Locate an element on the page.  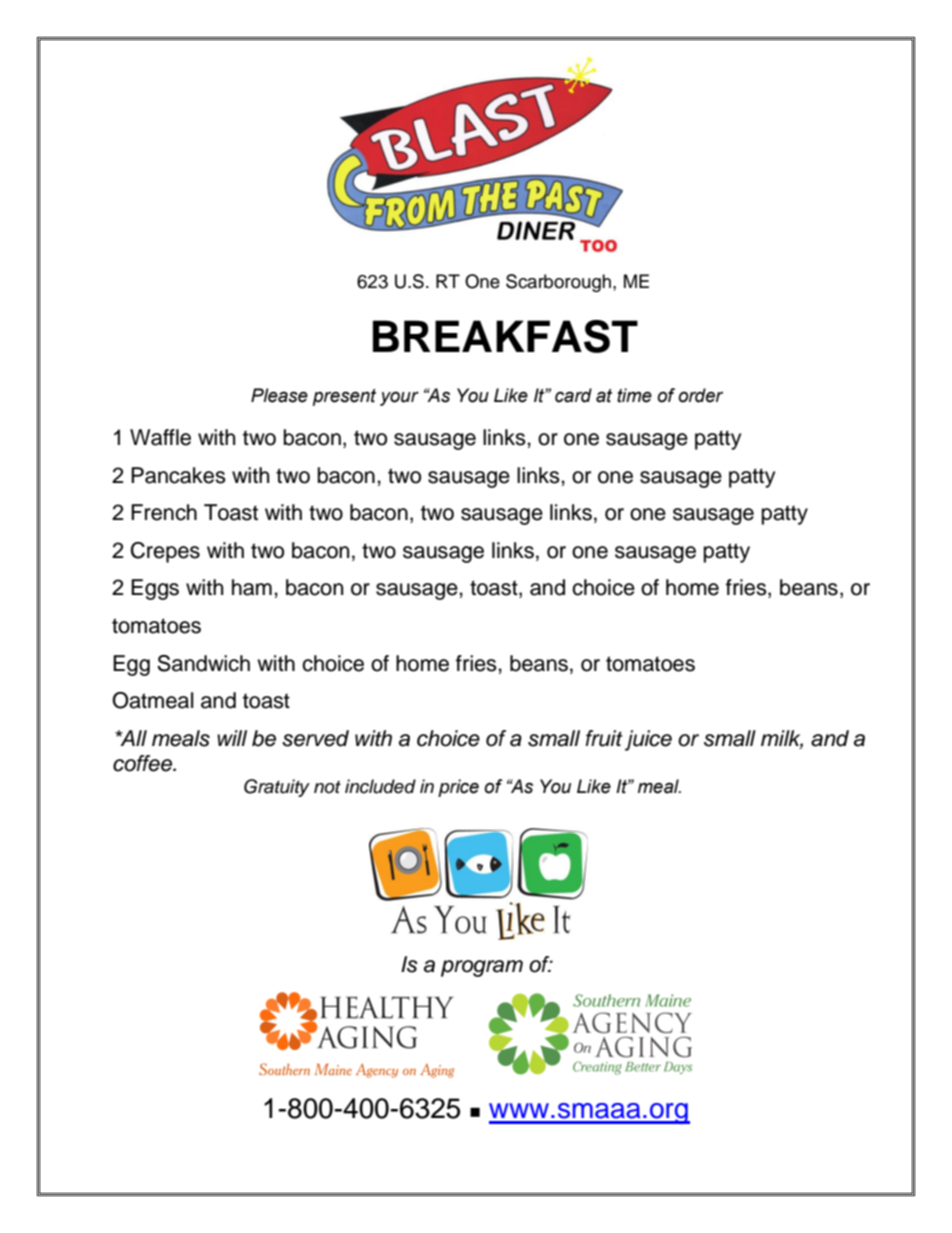
Please is located at coordinates (279, 395).
